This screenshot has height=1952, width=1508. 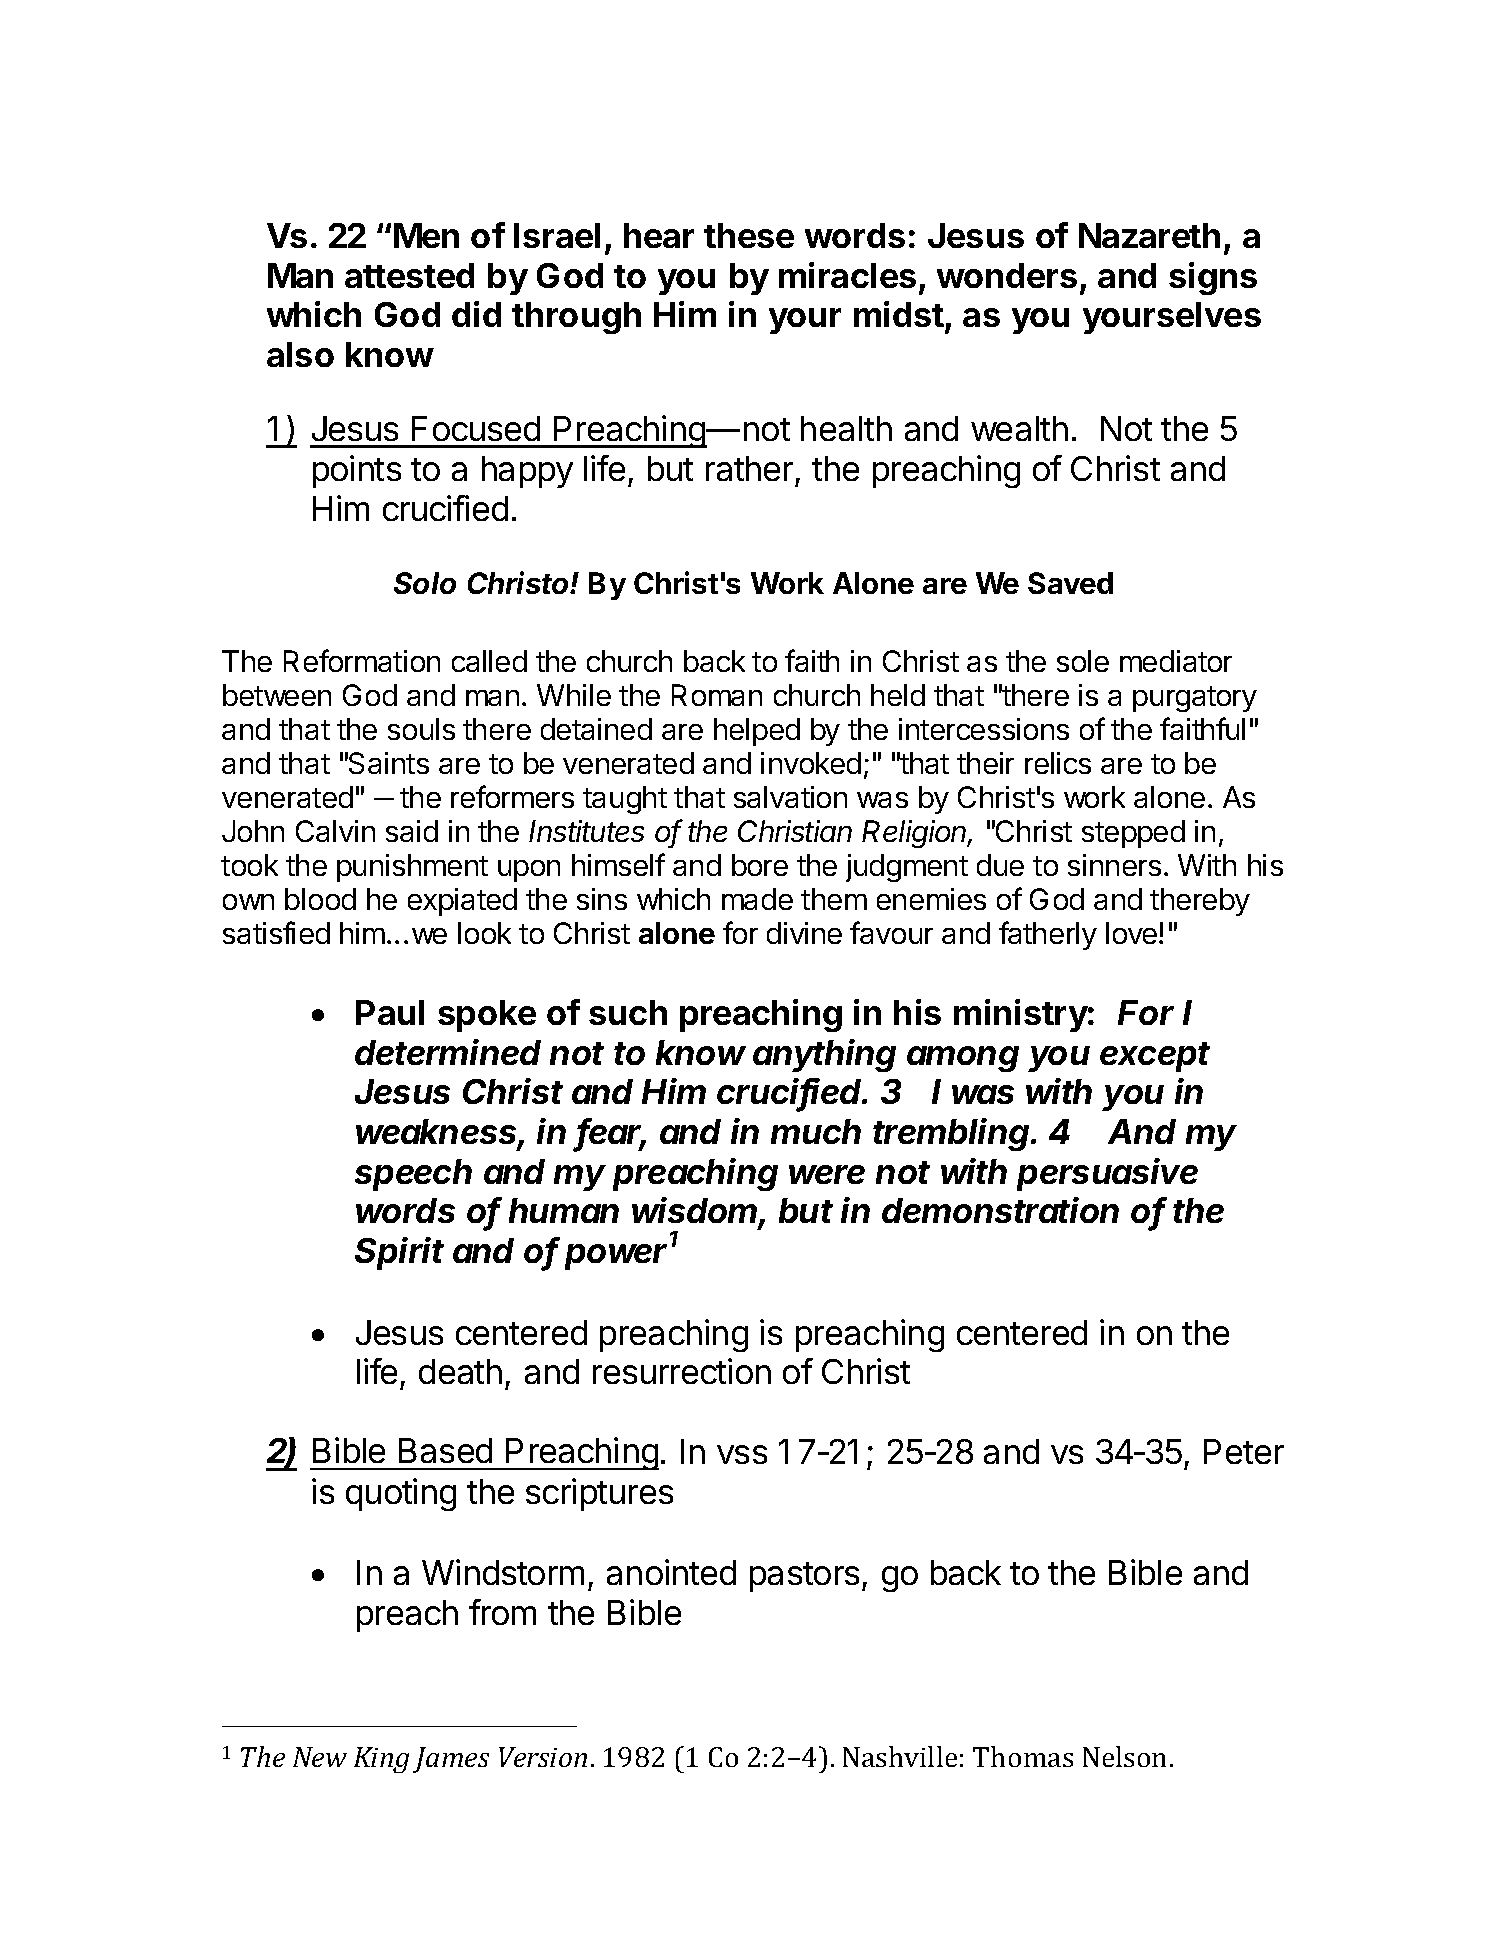 What do you see at coordinates (399, 1253) in the screenshot?
I see `Spirit` at bounding box center [399, 1253].
